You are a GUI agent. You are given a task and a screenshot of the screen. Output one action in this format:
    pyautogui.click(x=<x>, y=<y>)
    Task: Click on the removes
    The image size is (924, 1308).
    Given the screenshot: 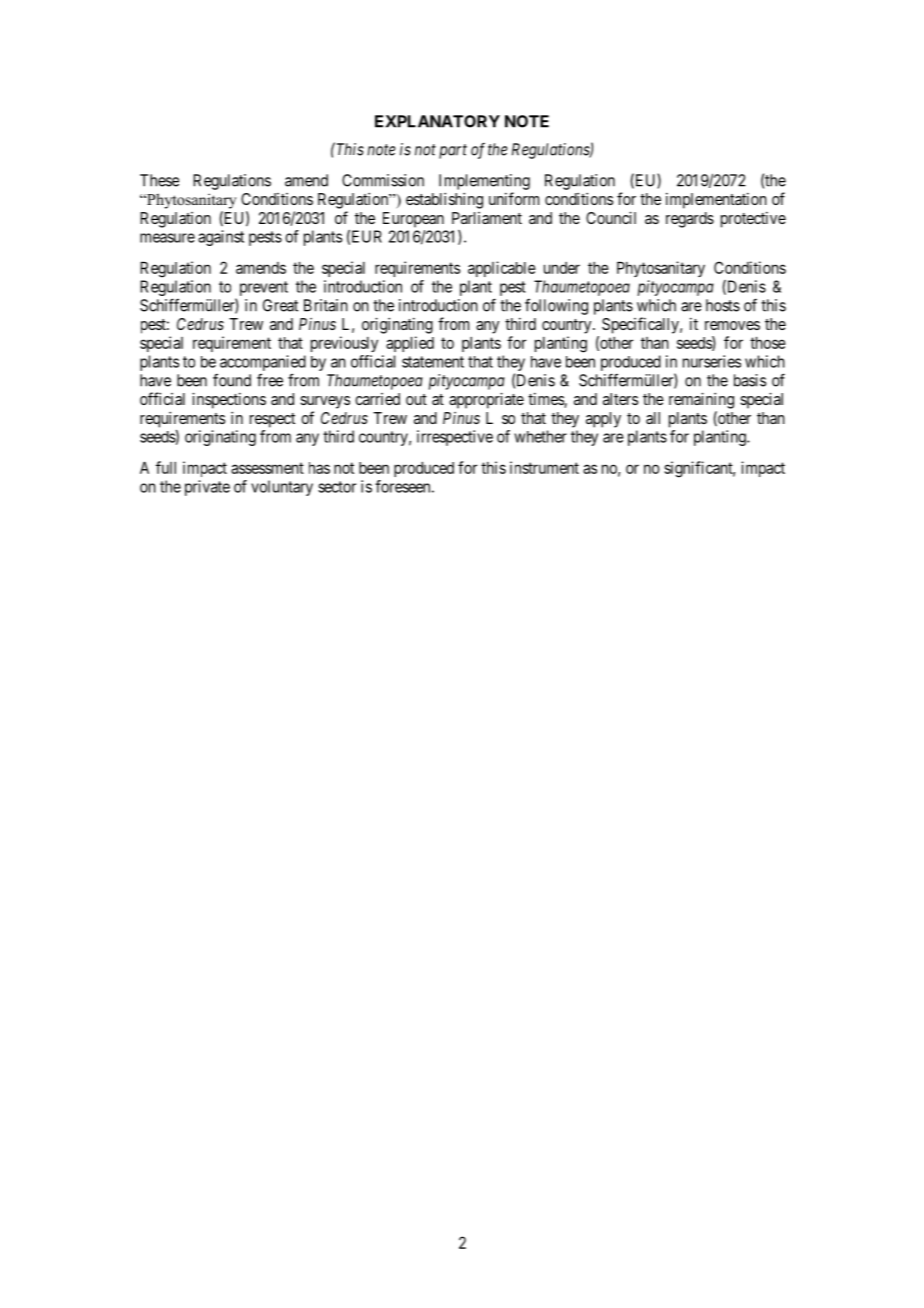 What is the action you would take?
    pyautogui.click(x=732, y=325)
